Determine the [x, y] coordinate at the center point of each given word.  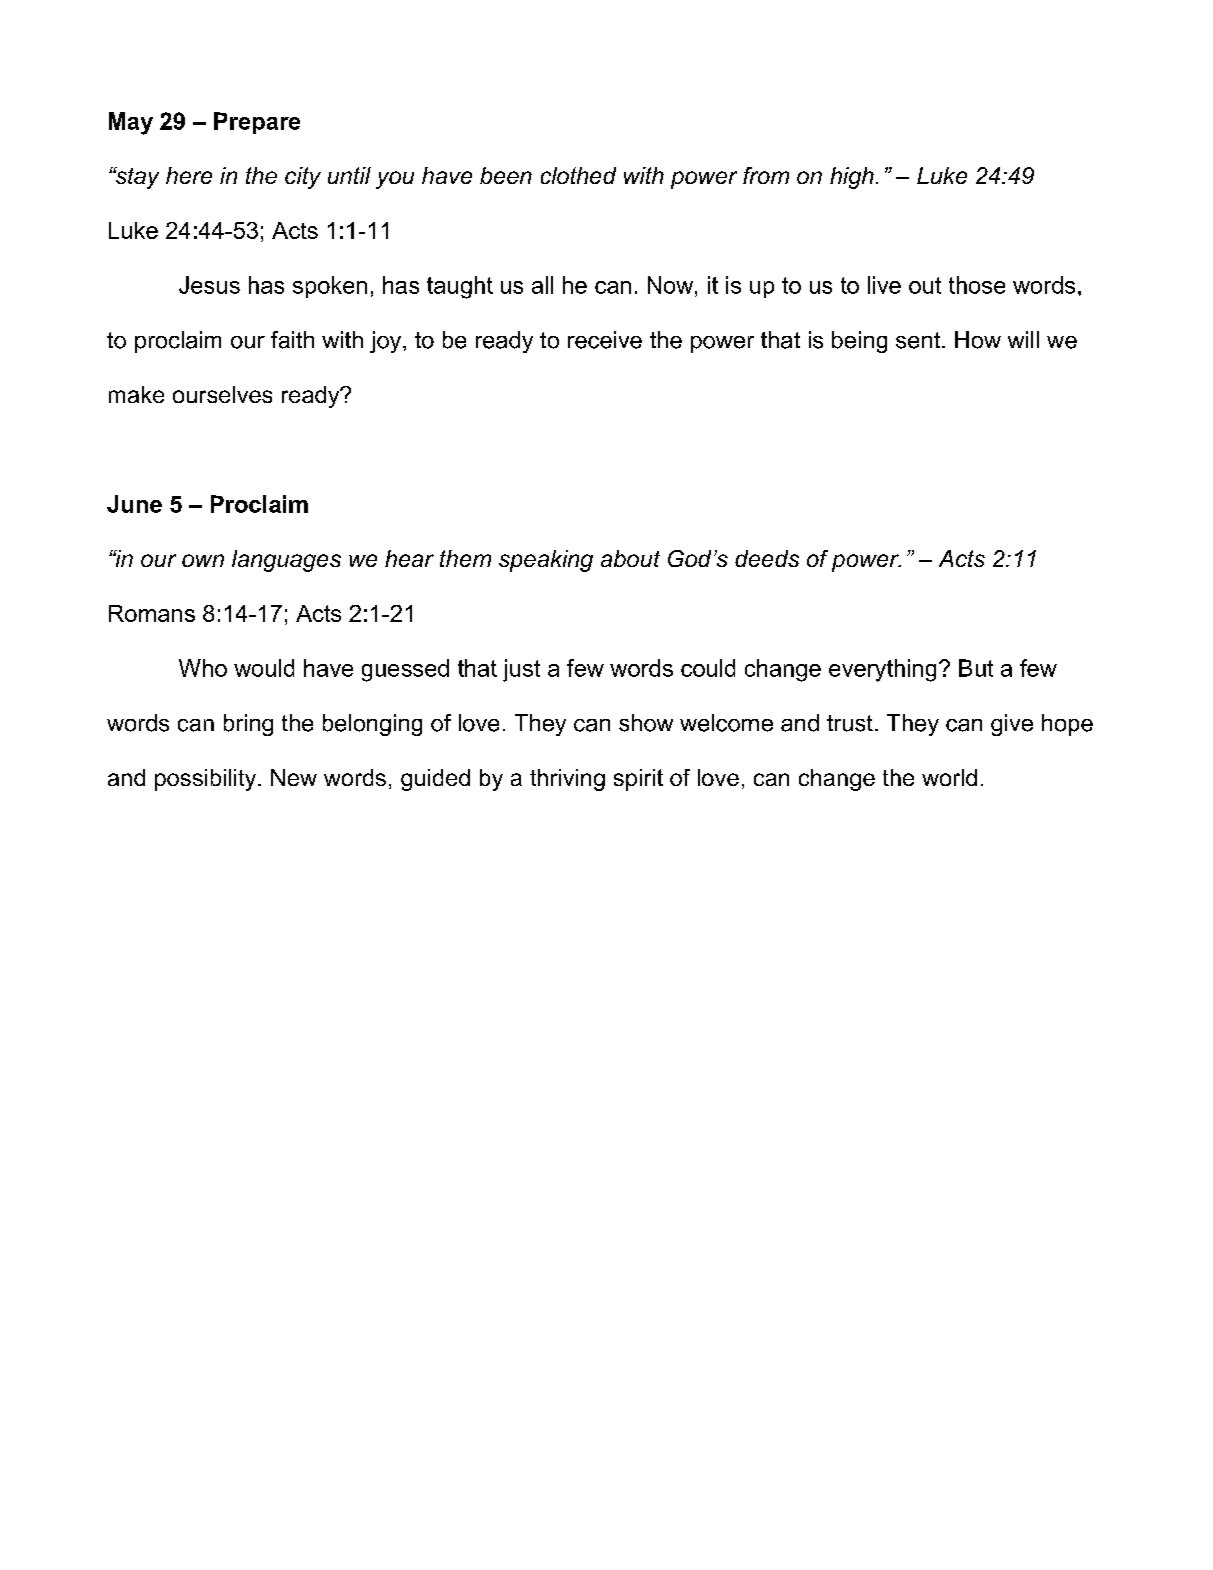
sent [919, 340]
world [949, 777]
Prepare [257, 123]
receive [605, 340]
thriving [567, 780]
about [630, 558]
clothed [578, 175]
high [852, 178]
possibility [207, 780]
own [203, 560]
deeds [767, 558]
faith [292, 340]
